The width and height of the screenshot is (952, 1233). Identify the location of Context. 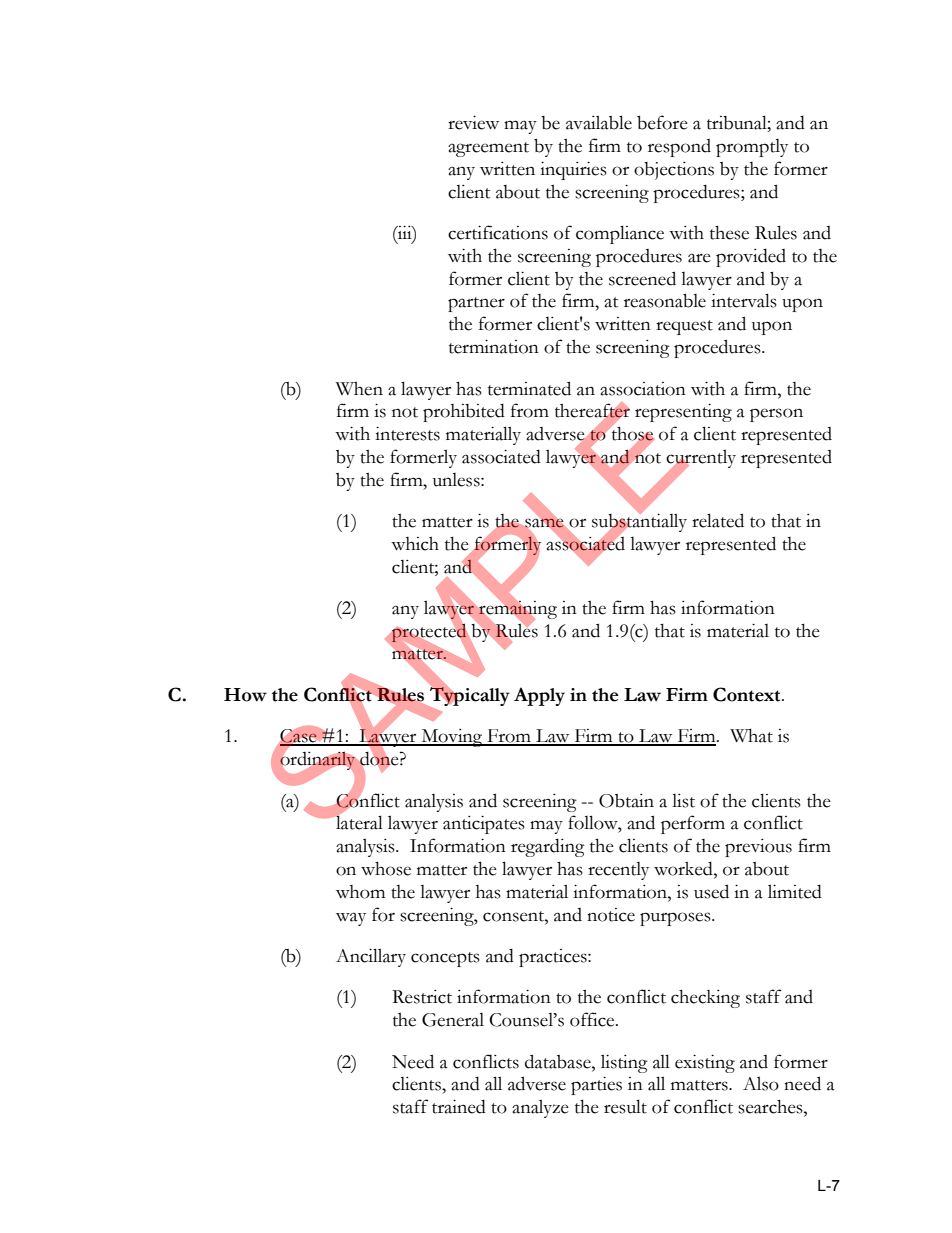
(748, 694).
